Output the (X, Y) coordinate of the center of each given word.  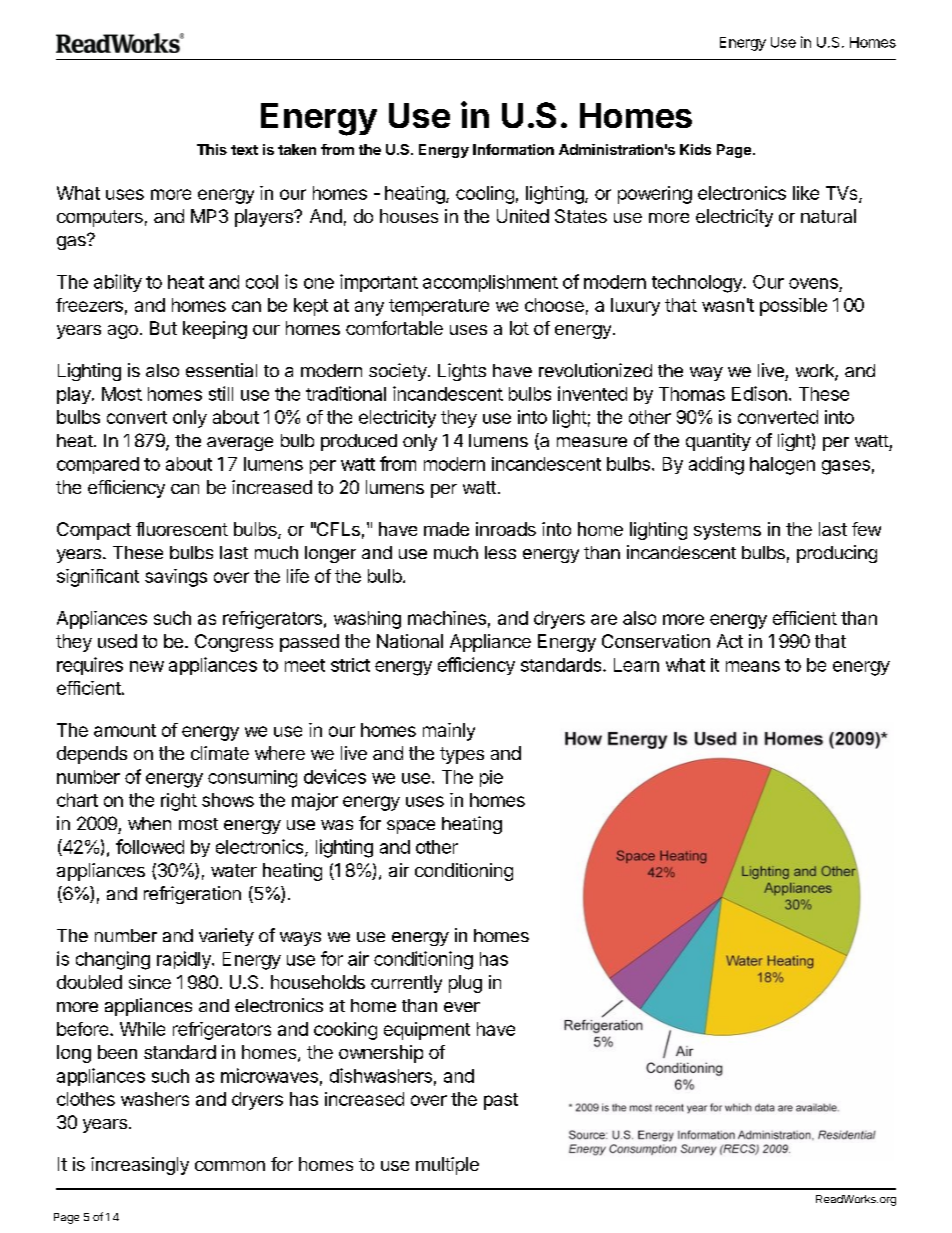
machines (447, 618)
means (753, 666)
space (411, 827)
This (212, 149)
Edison (759, 393)
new (147, 666)
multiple (447, 1166)
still (221, 393)
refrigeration (192, 895)
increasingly (140, 1166)
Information (513, 149)
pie (491, 778)
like (806, 193)
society (399, 372)
